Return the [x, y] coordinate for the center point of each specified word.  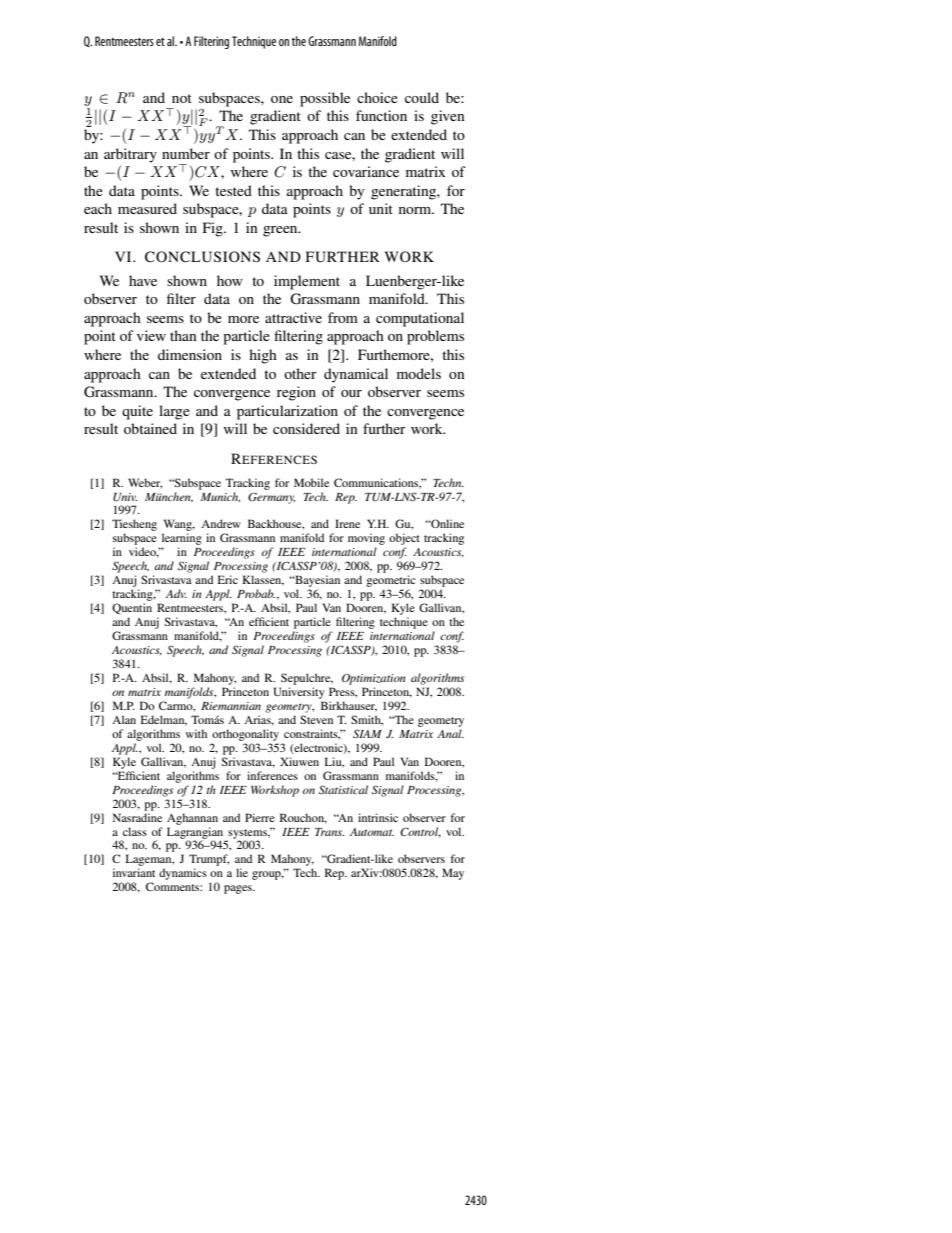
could [422, 97]
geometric [391, 581]
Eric [228, 579]
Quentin [132, 608]
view [151, 335]
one [282, 99]
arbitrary [130, 155]
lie [242, 872]
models [419, 373]
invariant [134, 872]
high [263, 356]
